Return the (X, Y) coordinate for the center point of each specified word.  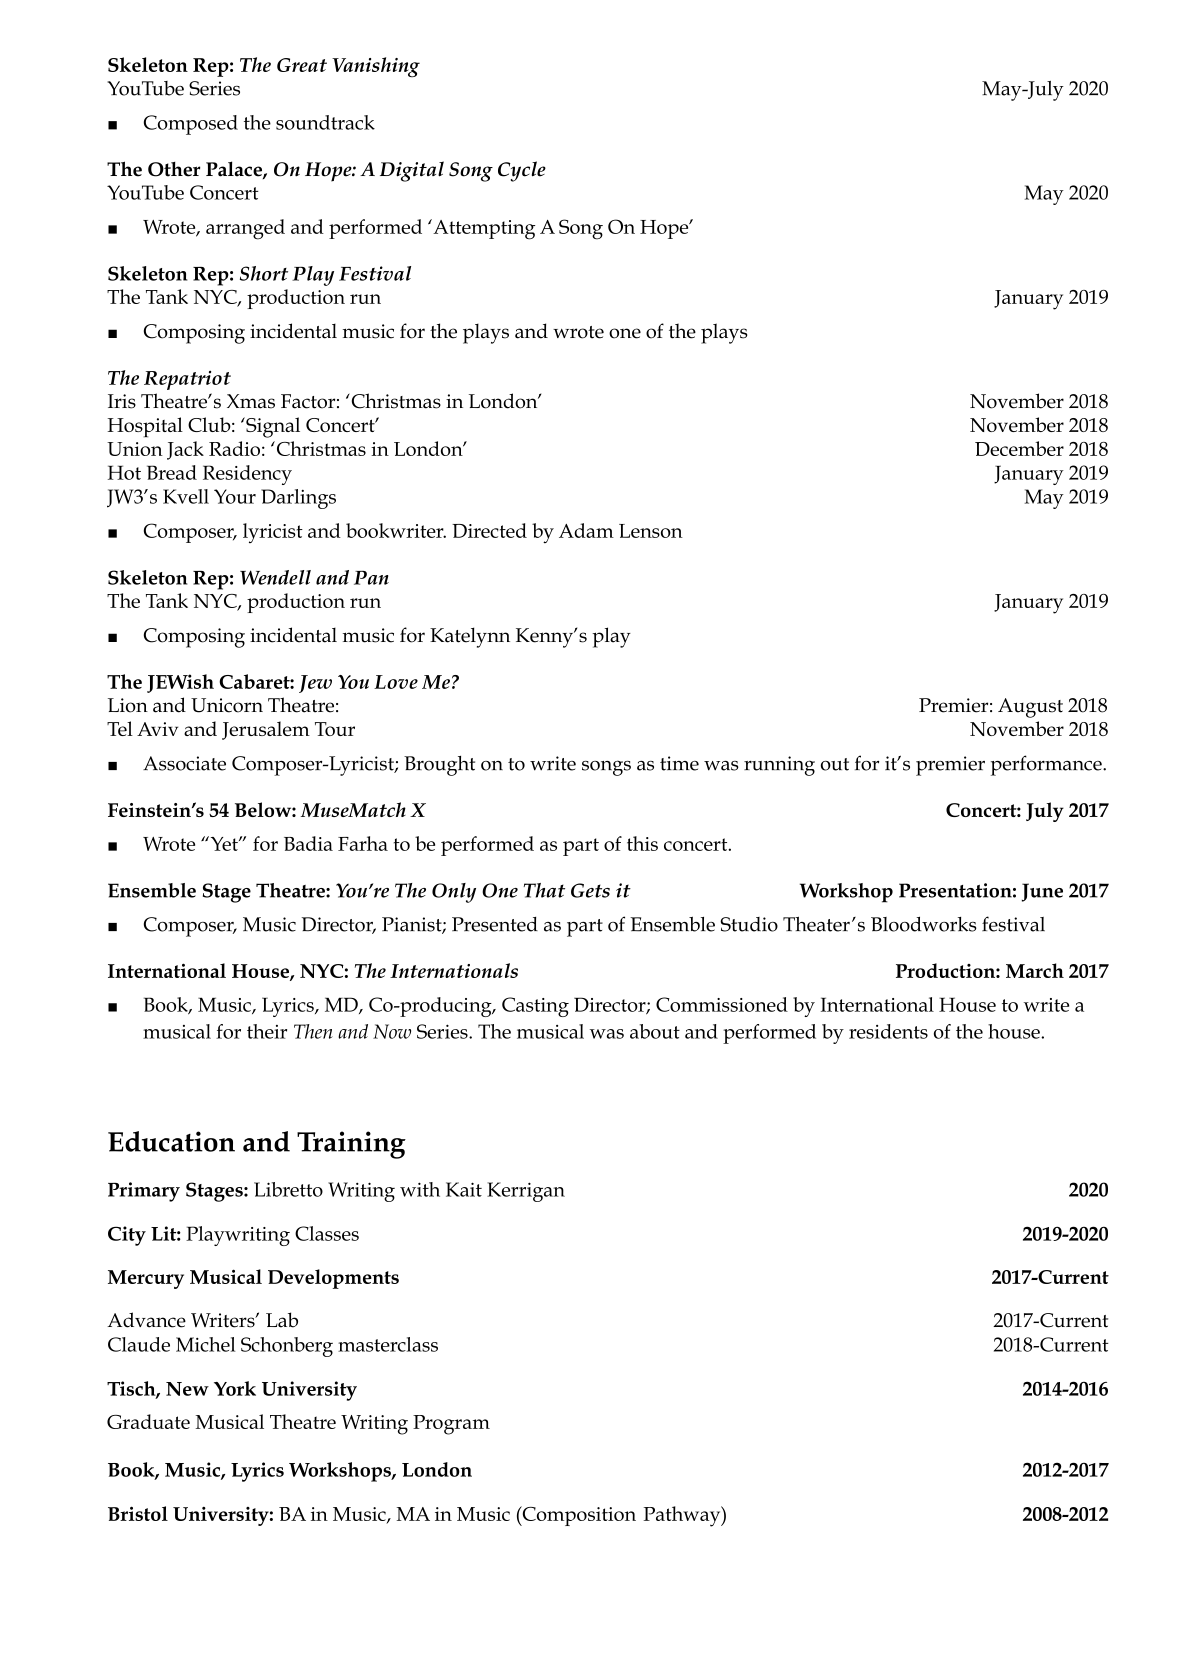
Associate (184, 763)
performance (1047, 765)
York (235, 1388)
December (1019, 448)
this (642, 843)
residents (888, 1031)
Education (171, 1141)
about (655, 1031)
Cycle (522, 171)
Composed (191, 125)
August (1030, 708)
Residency (247, 475)
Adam (586, 530)
